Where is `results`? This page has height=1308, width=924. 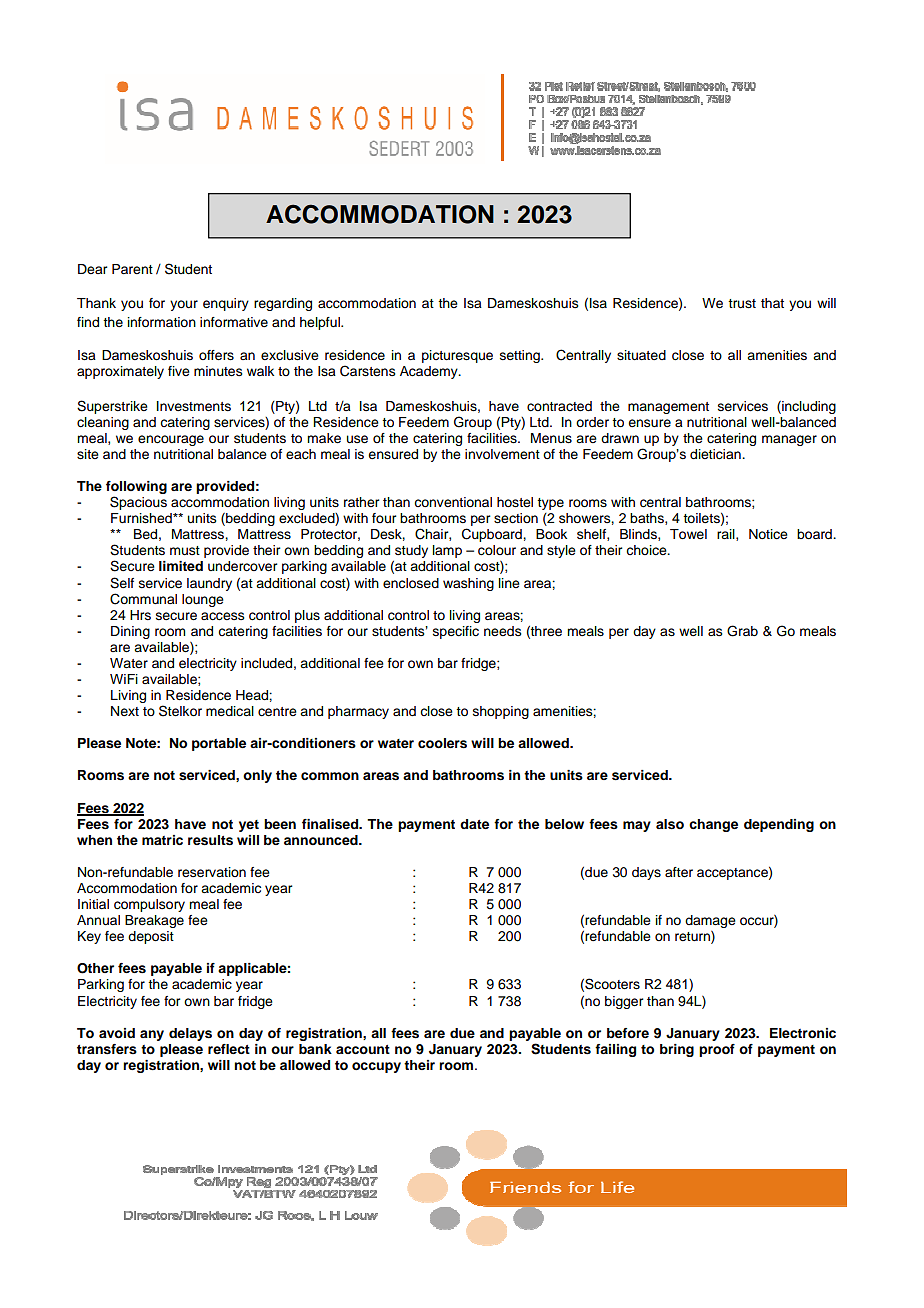 results is located at coordinates (210, 840).
